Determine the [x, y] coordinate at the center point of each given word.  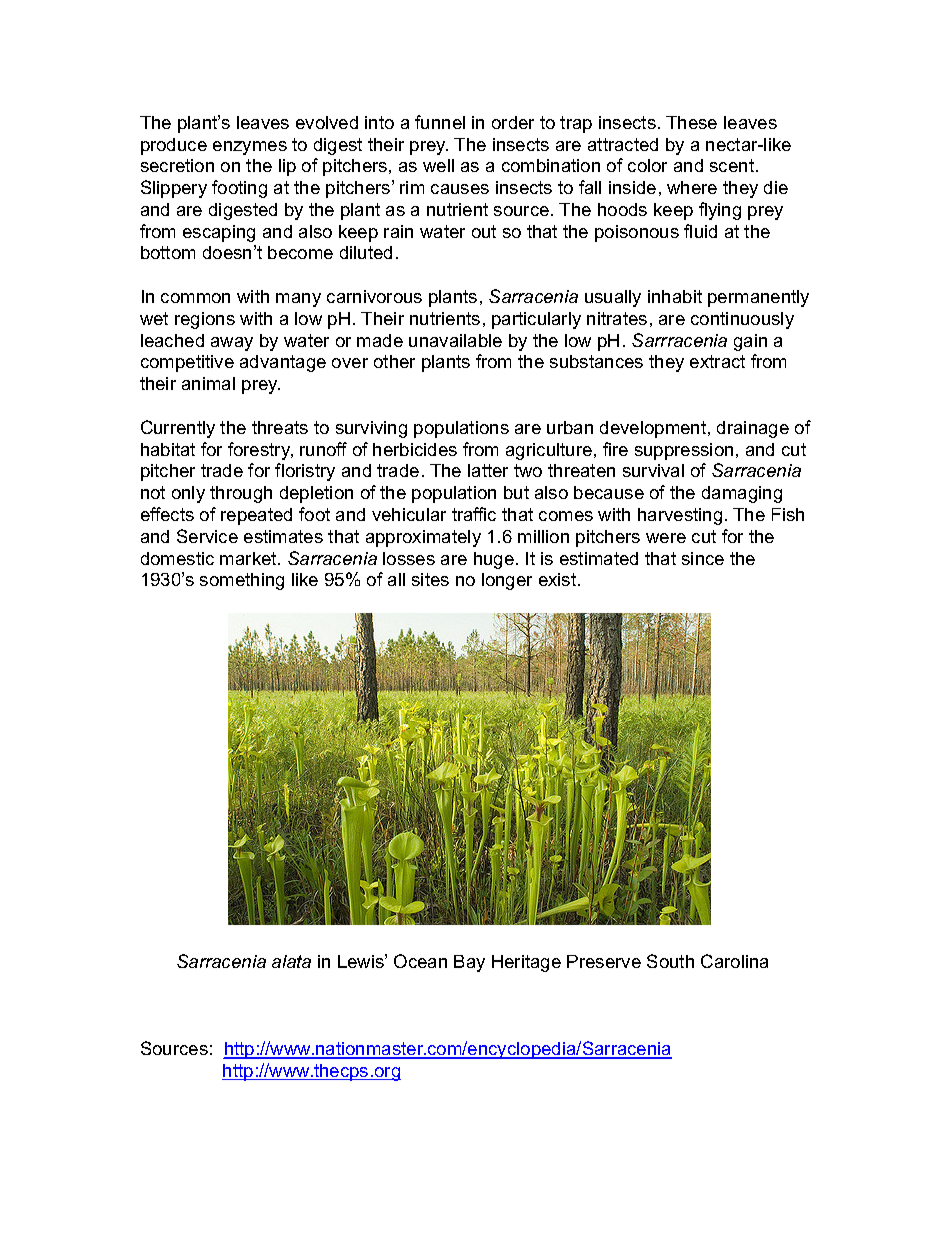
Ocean [420, 961]
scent [733, 165]
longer [507, 581]
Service [207, 536]
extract [717, 361]
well [438, 165]
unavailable [455, 340]
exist [559, 579]
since [703, 558]
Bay [469, 963]
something [242, 581]
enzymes [250, 148]
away [232, 344]
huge [494, 560]
